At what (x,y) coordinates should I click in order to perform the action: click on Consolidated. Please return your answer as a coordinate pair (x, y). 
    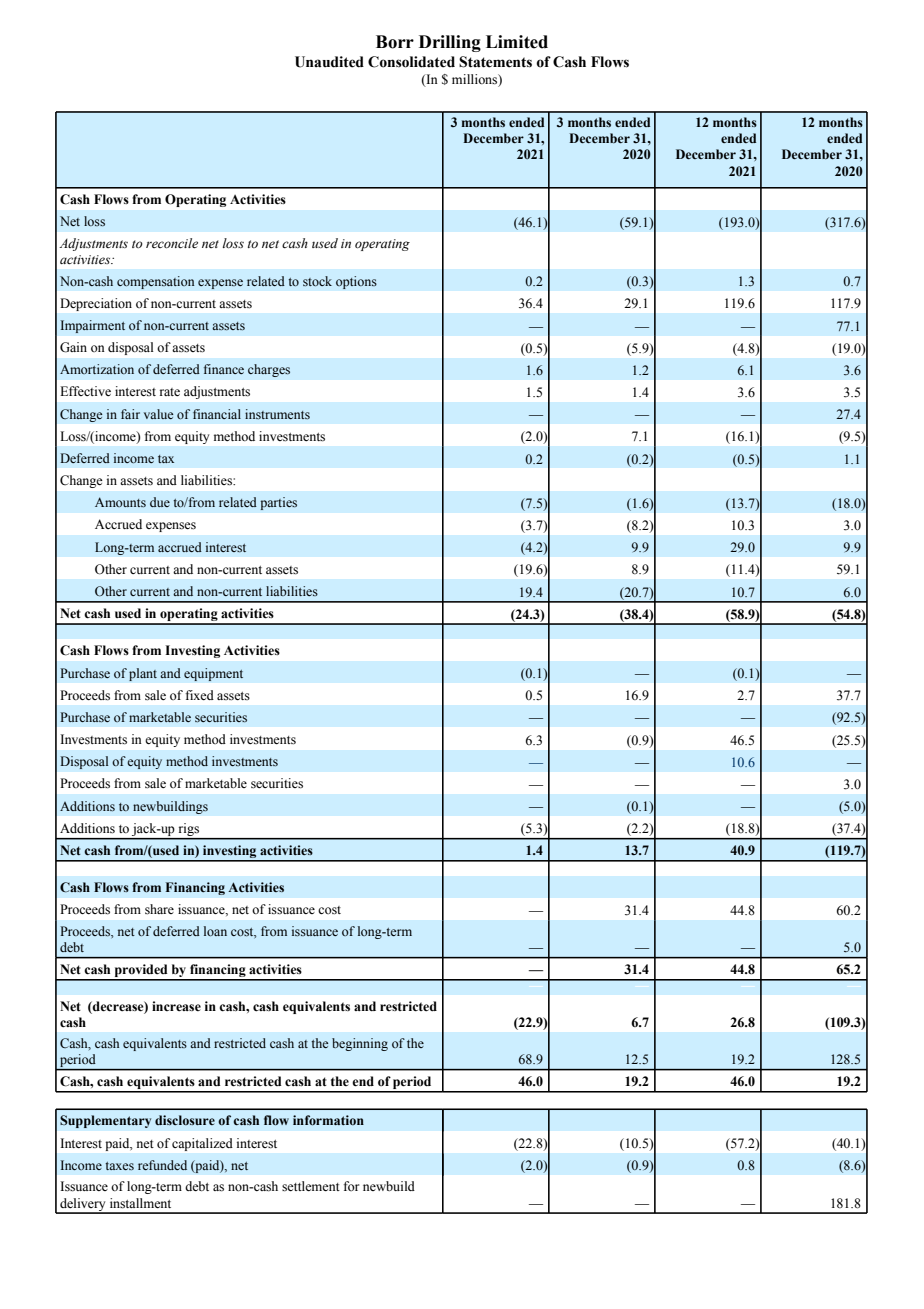
    Looking at the image, I should click on (411, 62).
